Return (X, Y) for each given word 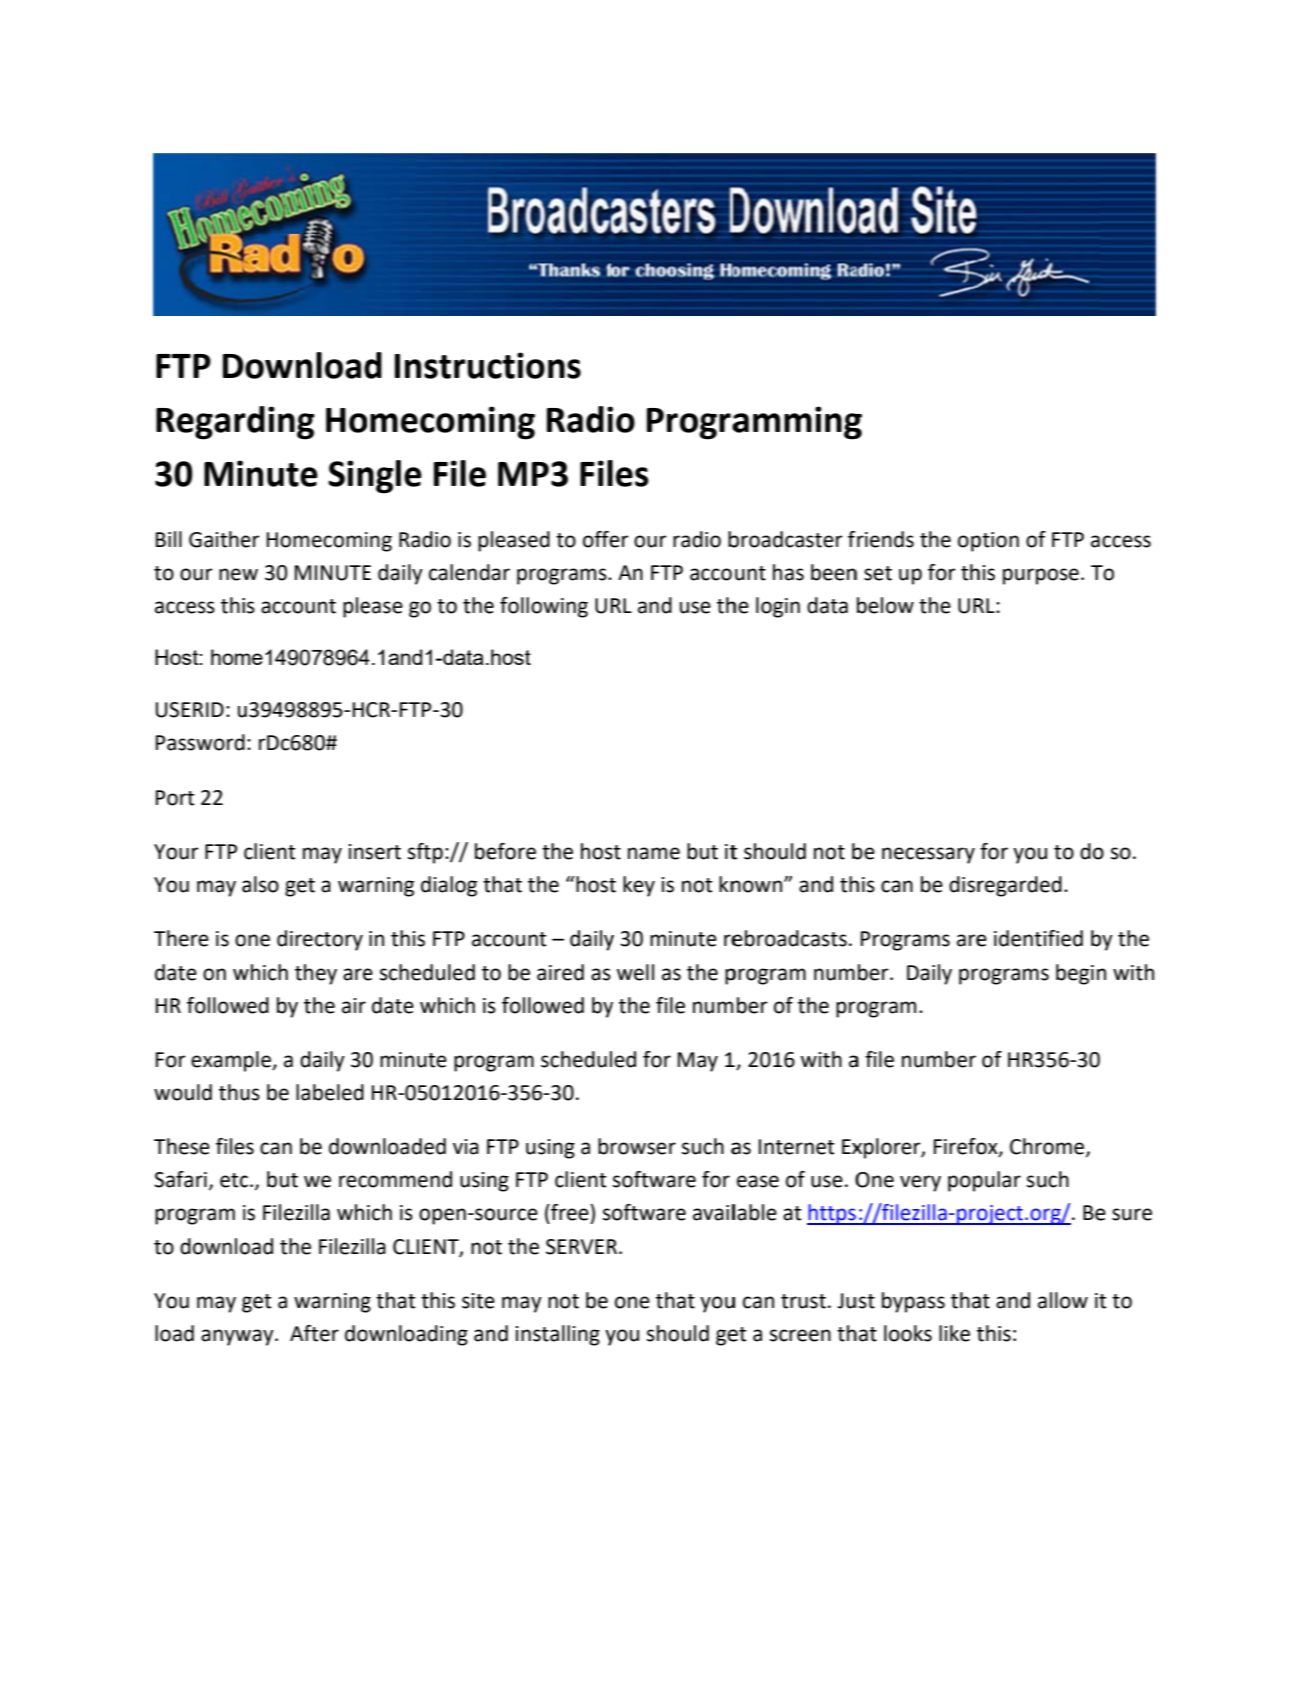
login (778, 607)
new (238, 574)
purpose (1041, 576)
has (788, 572)
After (314, 1333)
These (182, 1146)
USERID (190, 710)
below (885, 605)
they (316, 974)
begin (1081, 974)
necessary (928, 855)
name (654, 853)
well (635, 972)
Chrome (1048, 1147)
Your (176, 852)
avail (714, 1212)
